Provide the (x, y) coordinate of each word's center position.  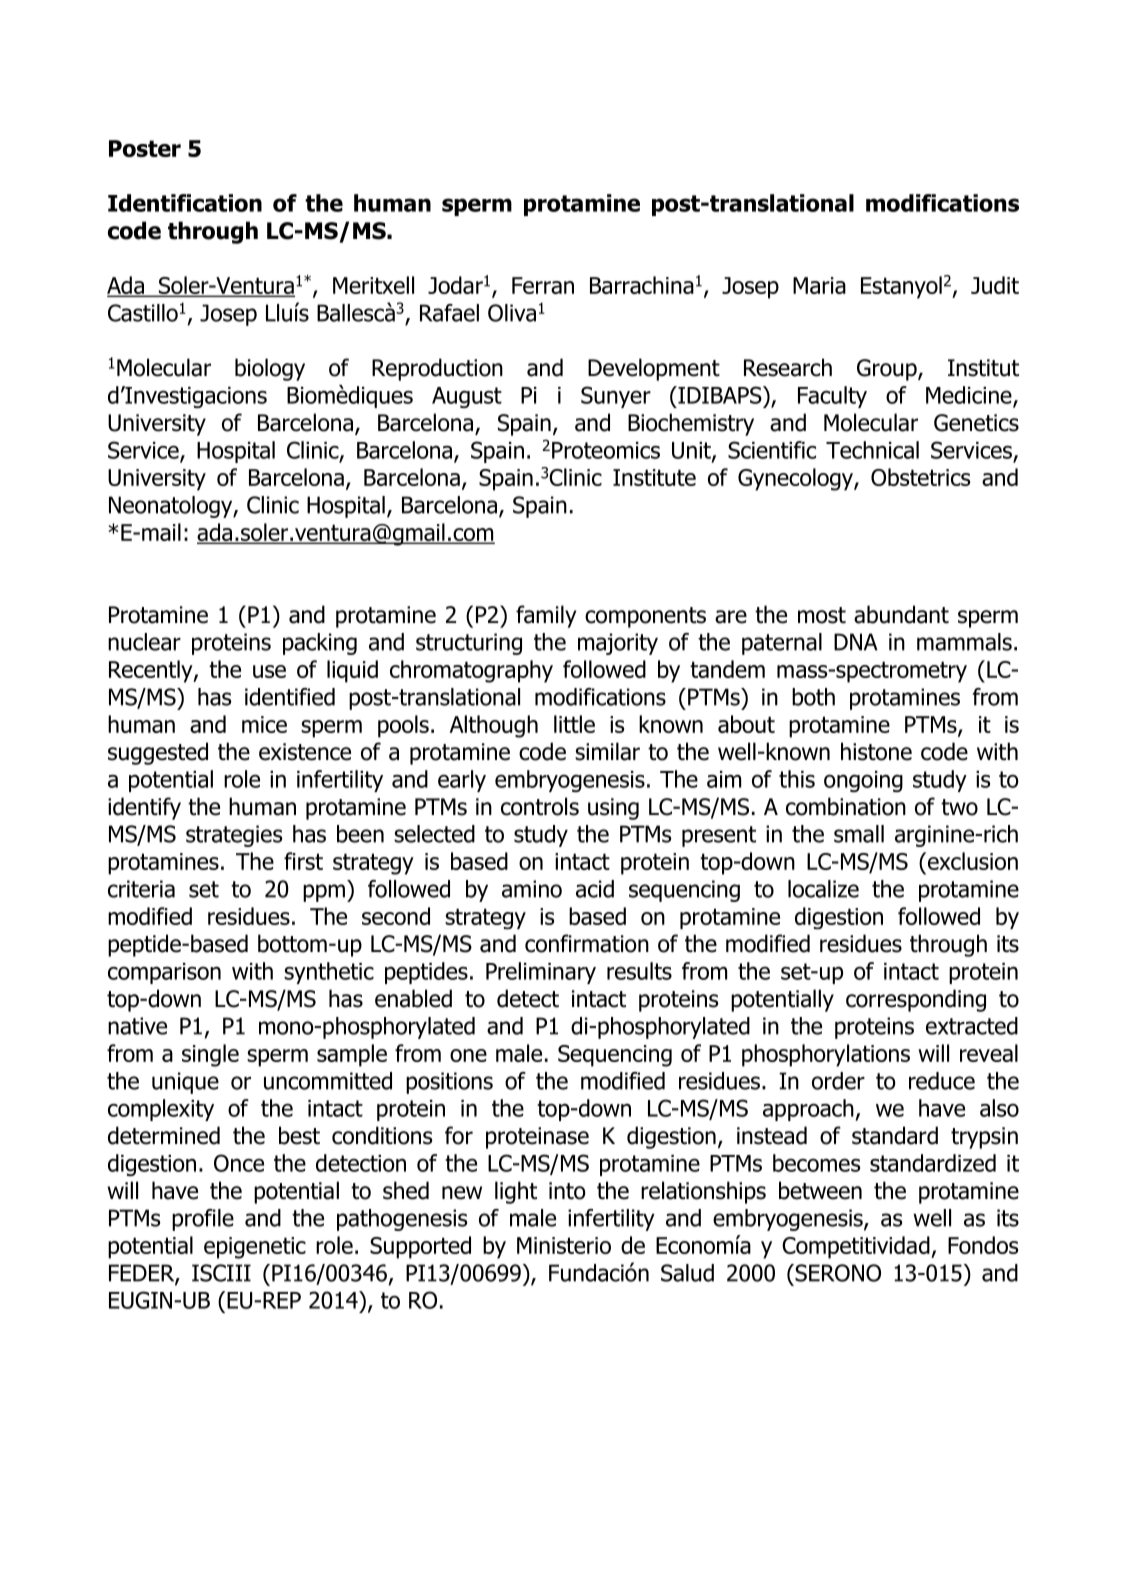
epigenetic (255, 1248)
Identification (185, 203)
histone (876, 751)
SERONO (837, 1273)
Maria (819, 285)
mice (264, 724)
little (574, 724)
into (567, 1191)
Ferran (543, 285)
